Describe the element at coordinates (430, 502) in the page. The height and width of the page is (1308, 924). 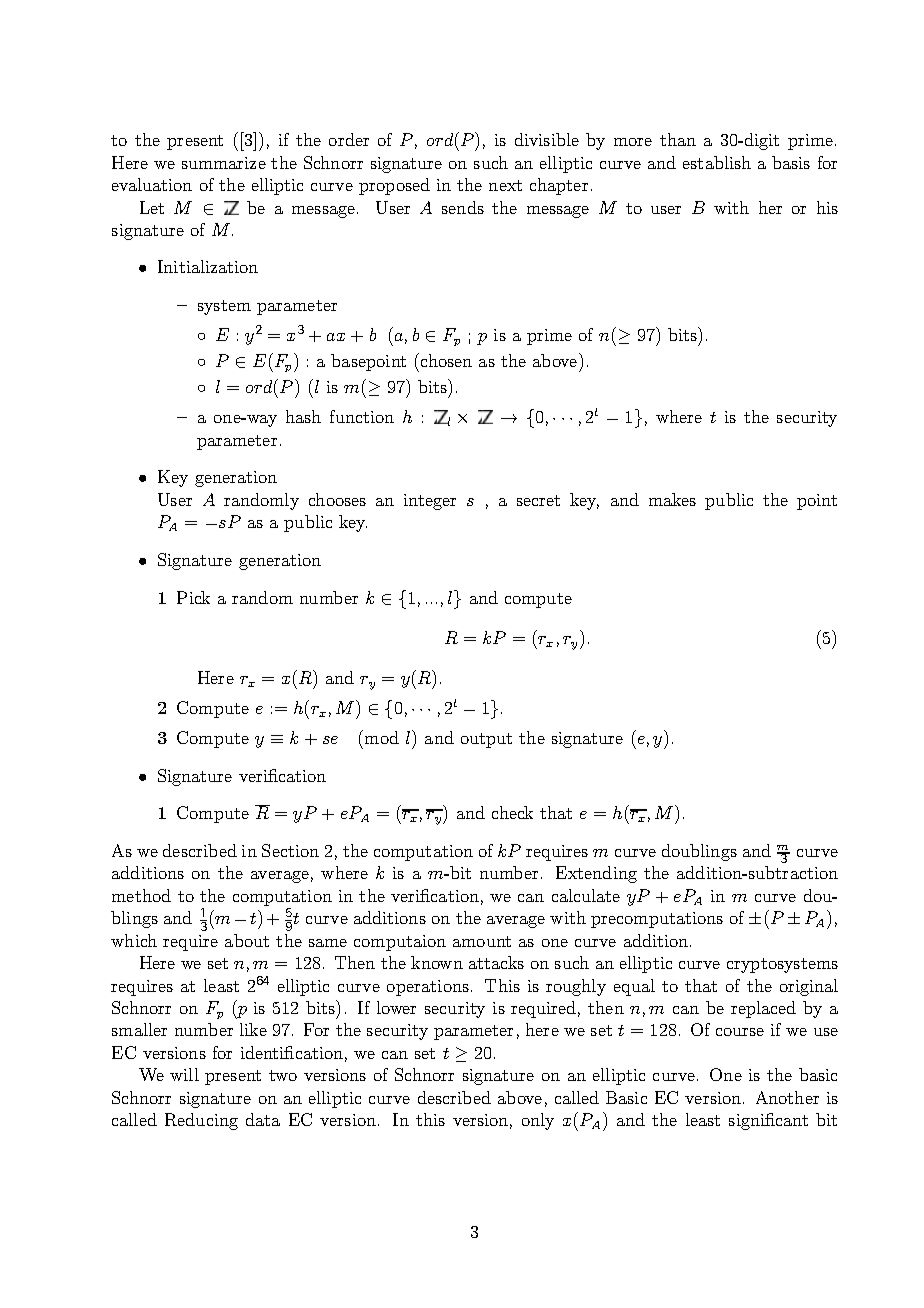
I see `integer` at that location.
